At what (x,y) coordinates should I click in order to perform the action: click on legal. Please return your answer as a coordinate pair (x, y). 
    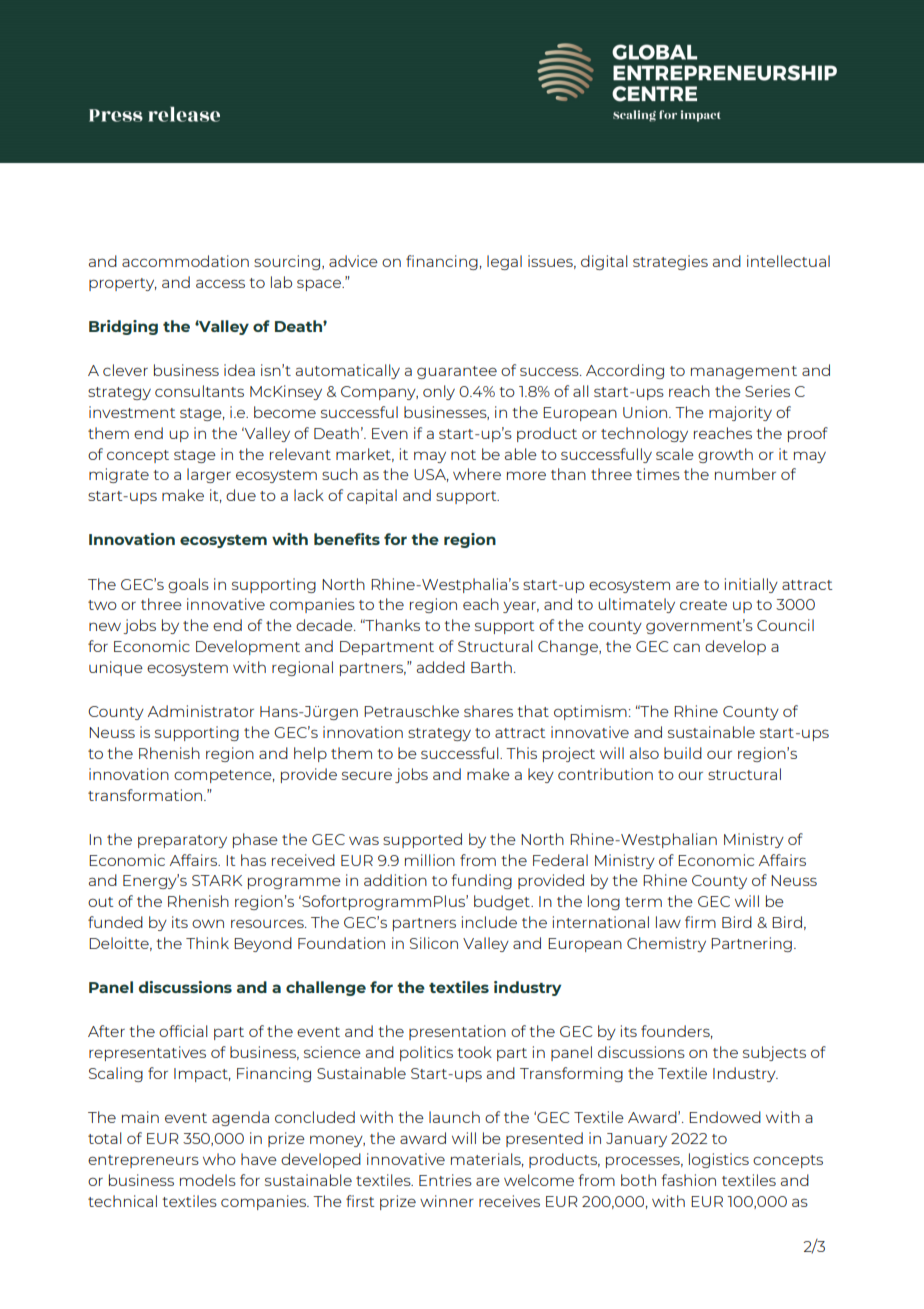
    Looking at the image, I should click on (504, 262).
